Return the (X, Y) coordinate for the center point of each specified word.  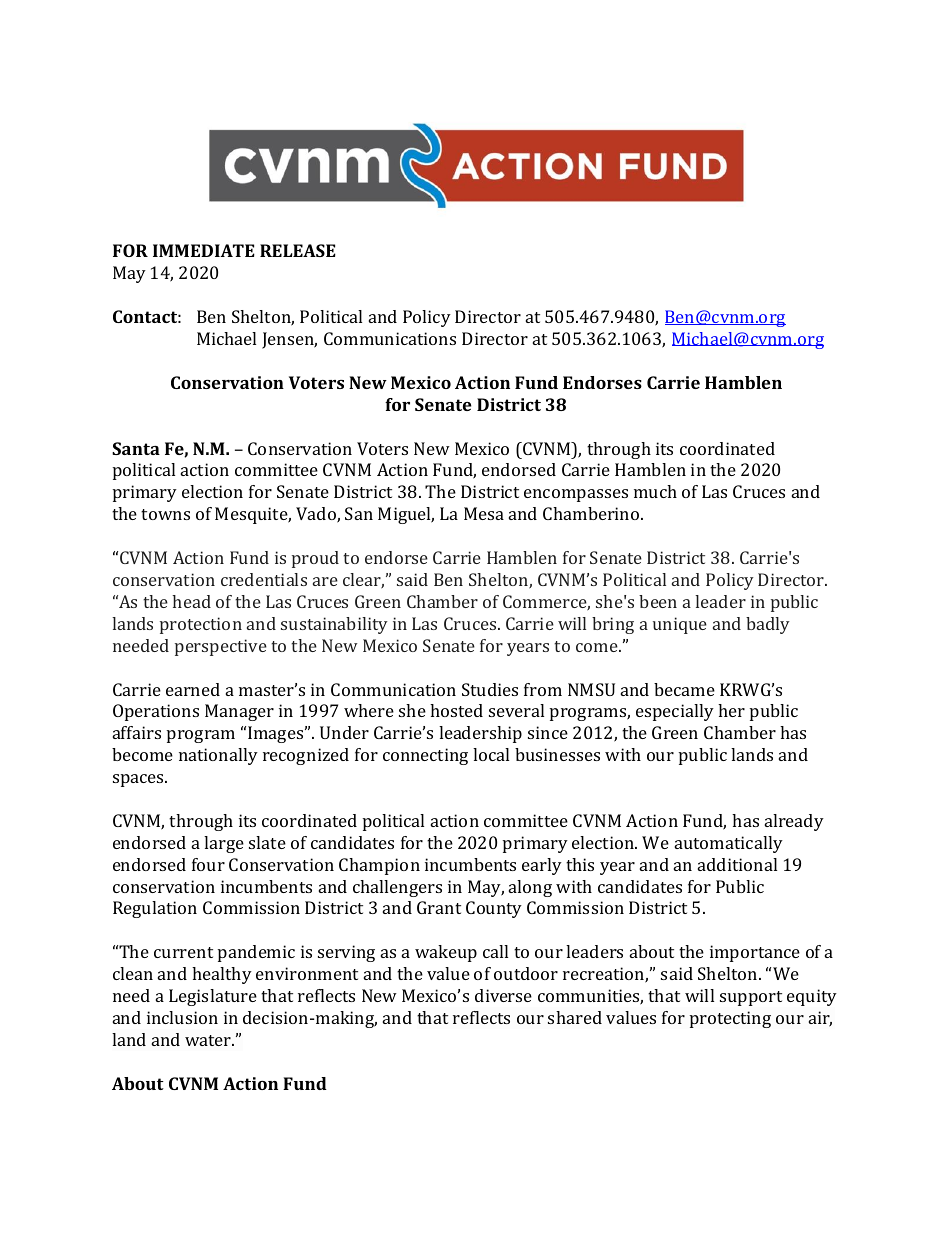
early (542, 866)
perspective (221, 647)
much (655, 491)
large (224, 844)
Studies (490, 689)
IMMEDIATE (204, 250)
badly (768, 625)
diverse (503, 995)
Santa (136, 448)
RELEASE (298, 250)
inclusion (182, 1017)
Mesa (484, 513)
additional (737, 864)
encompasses (576, 495)
